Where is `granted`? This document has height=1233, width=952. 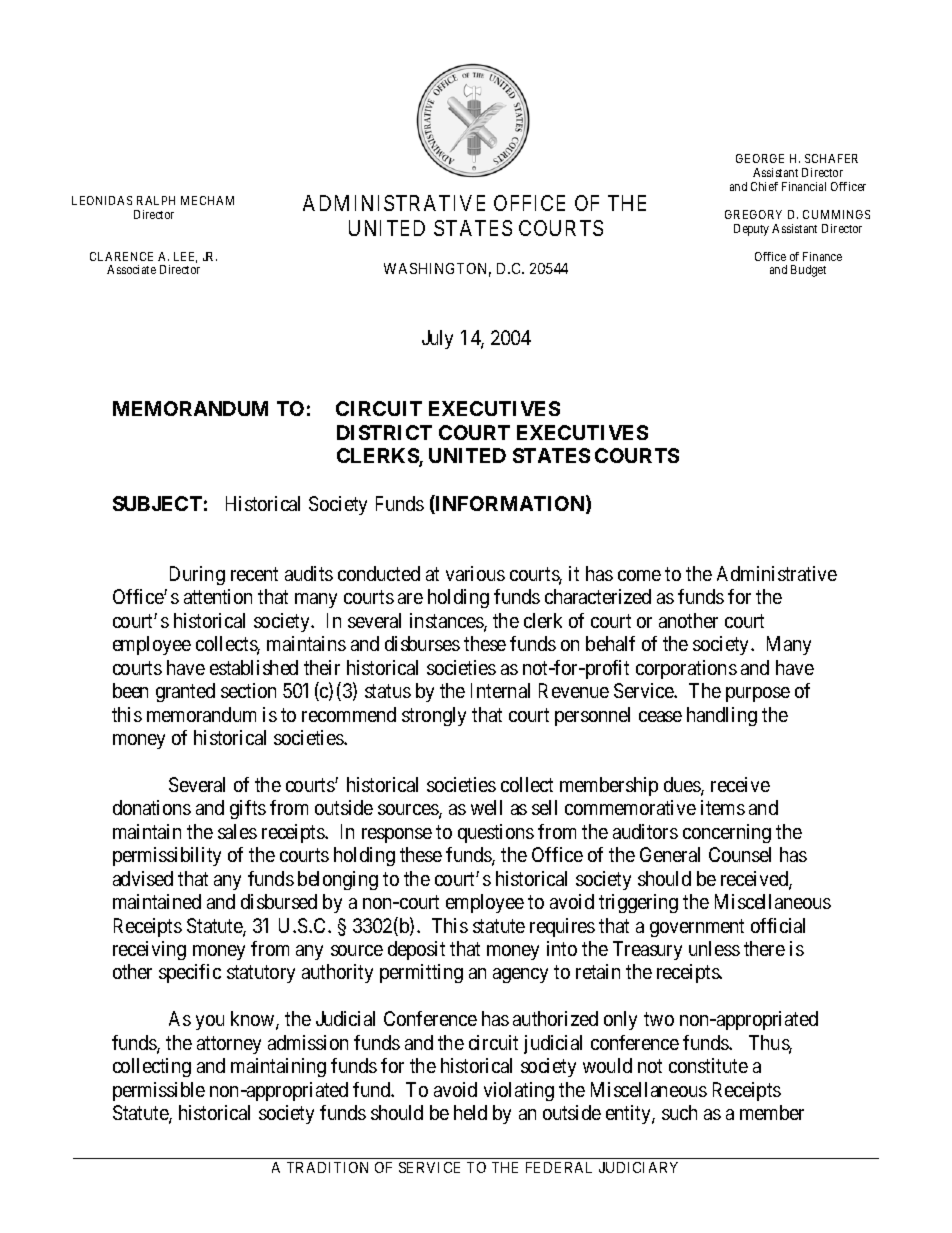
granted is located at coordinates (185, 692).
